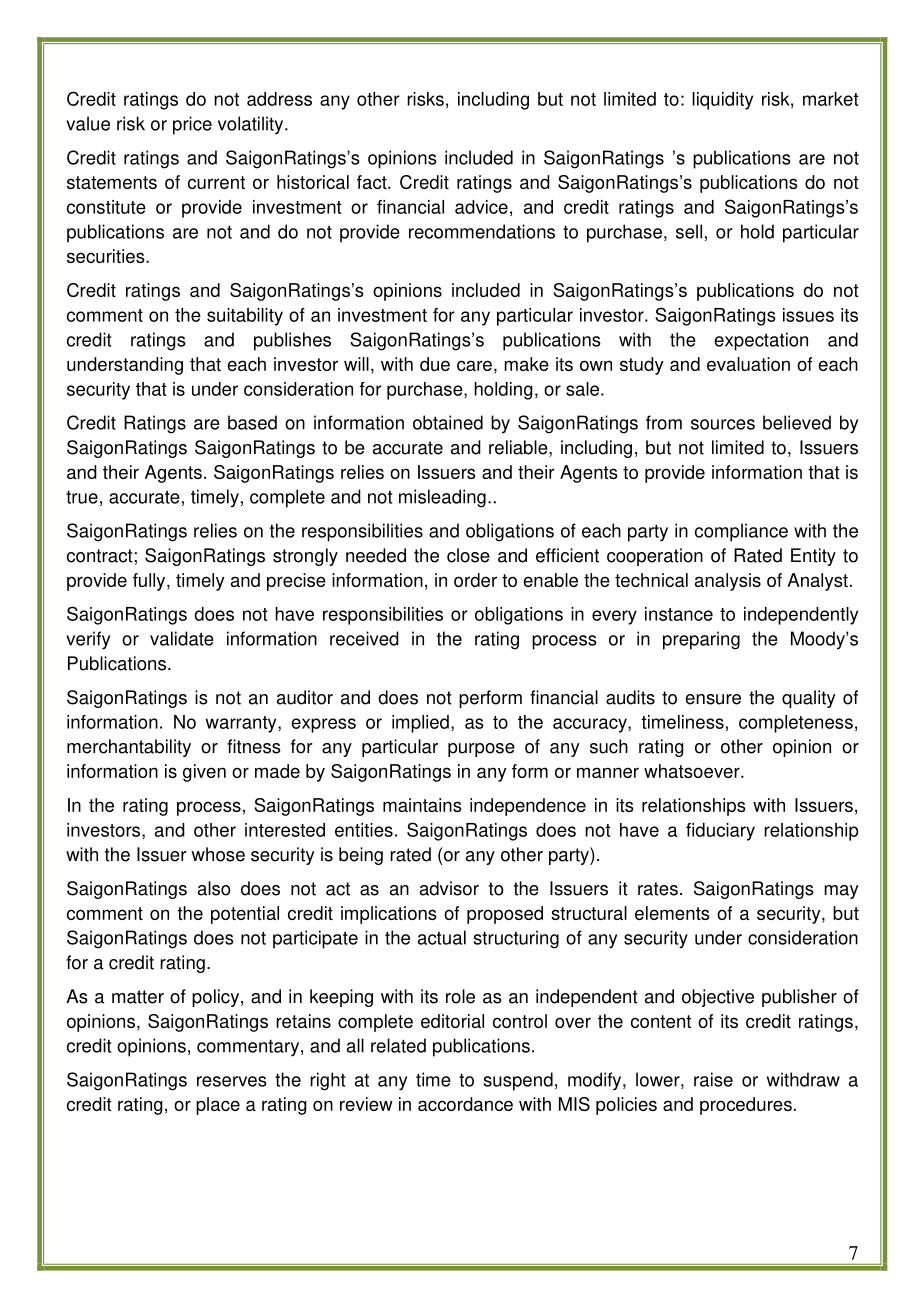  I want to click on given, so click(204, 773).
